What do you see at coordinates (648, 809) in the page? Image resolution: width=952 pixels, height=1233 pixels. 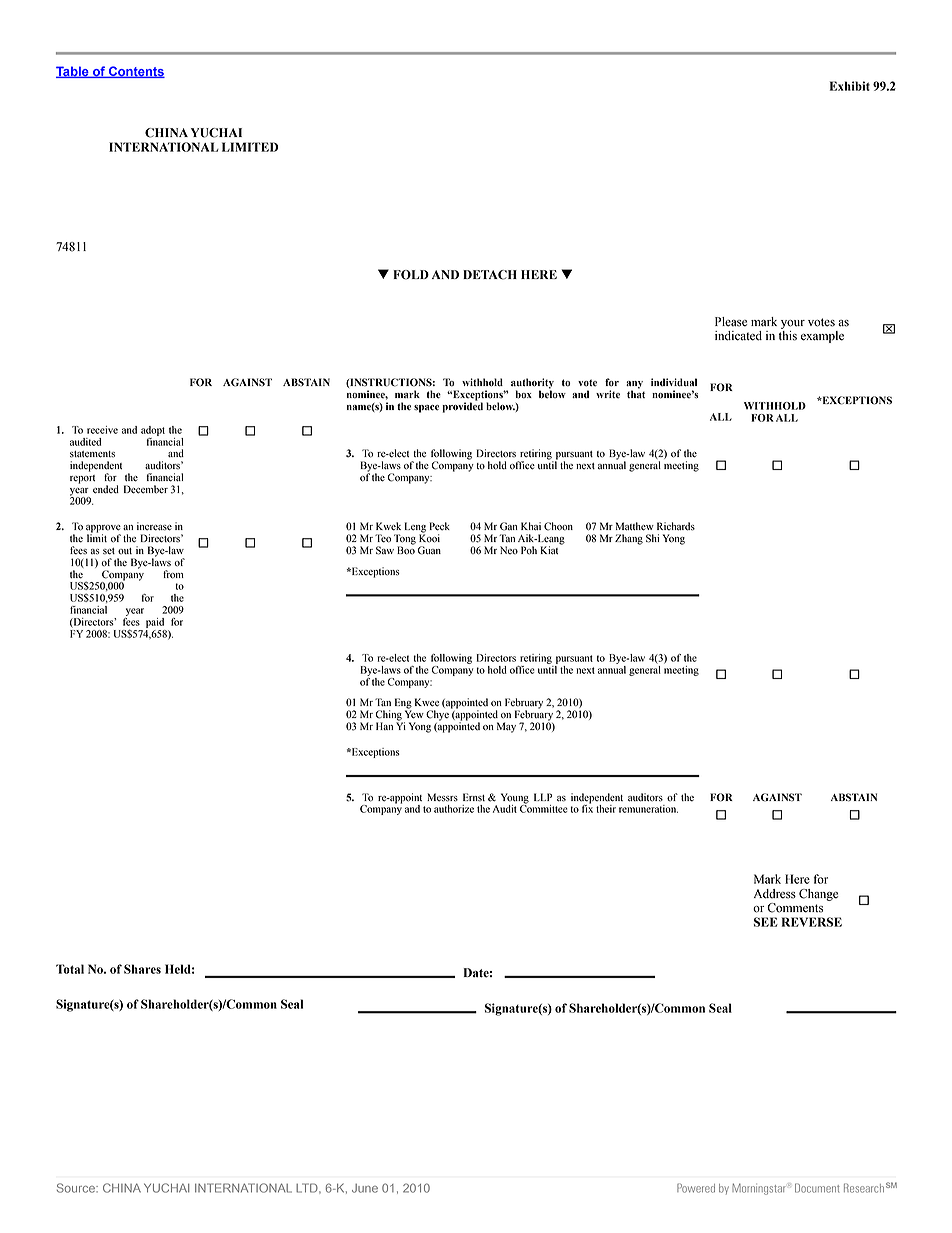 I see `remuneration` at bounding box center [648, 809].
